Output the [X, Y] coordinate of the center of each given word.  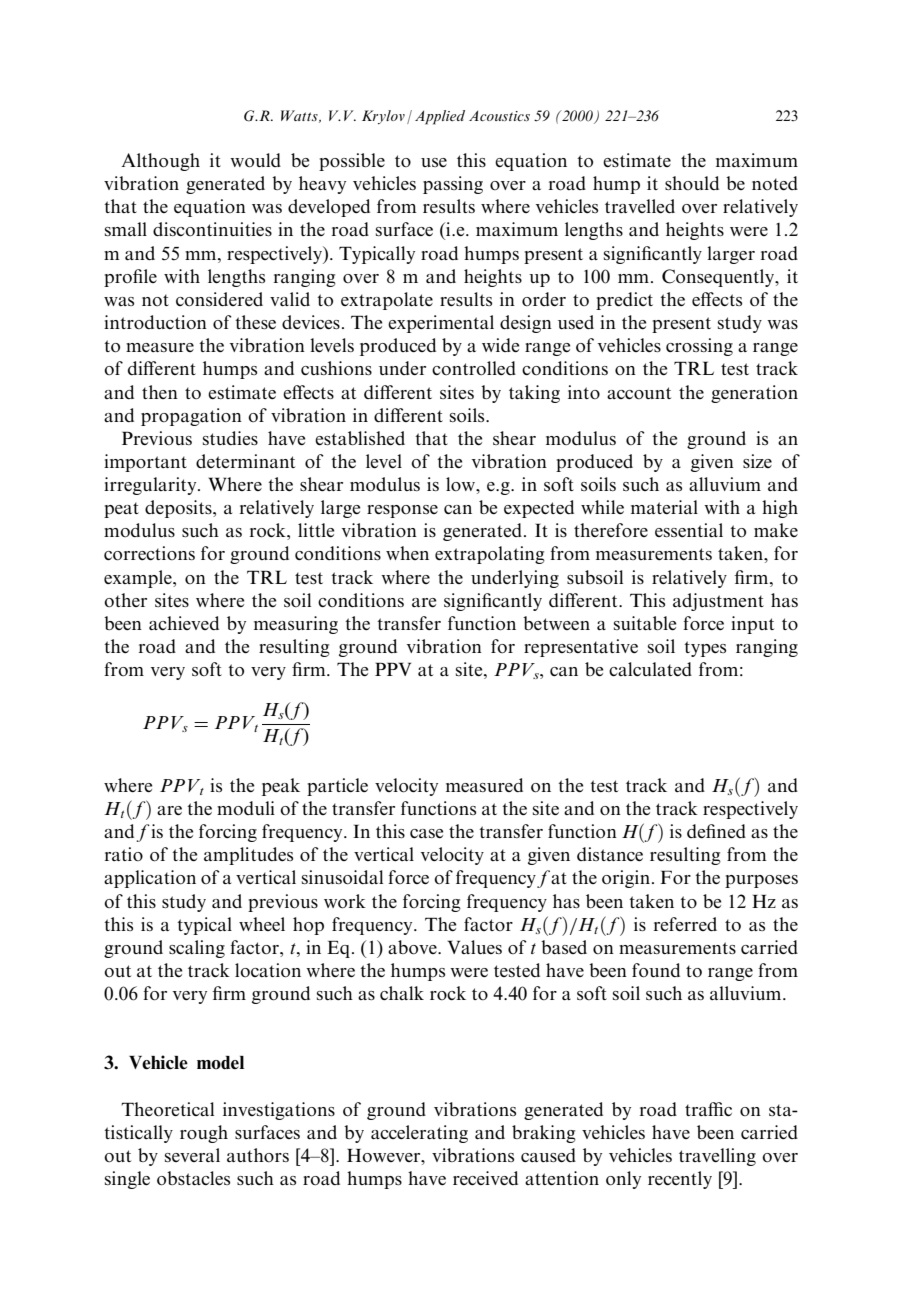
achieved [184, 623]
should [692, 183]
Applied [440, 117]
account [639, 393]
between [556, 623]
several [192, 1155]
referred [685, 924]
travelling [717, 1157]
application [150, 879]
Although [161, 162]
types [705, 649]
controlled [474, 368]
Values [475, 947]
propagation [191, 417]
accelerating [419, 1134]
